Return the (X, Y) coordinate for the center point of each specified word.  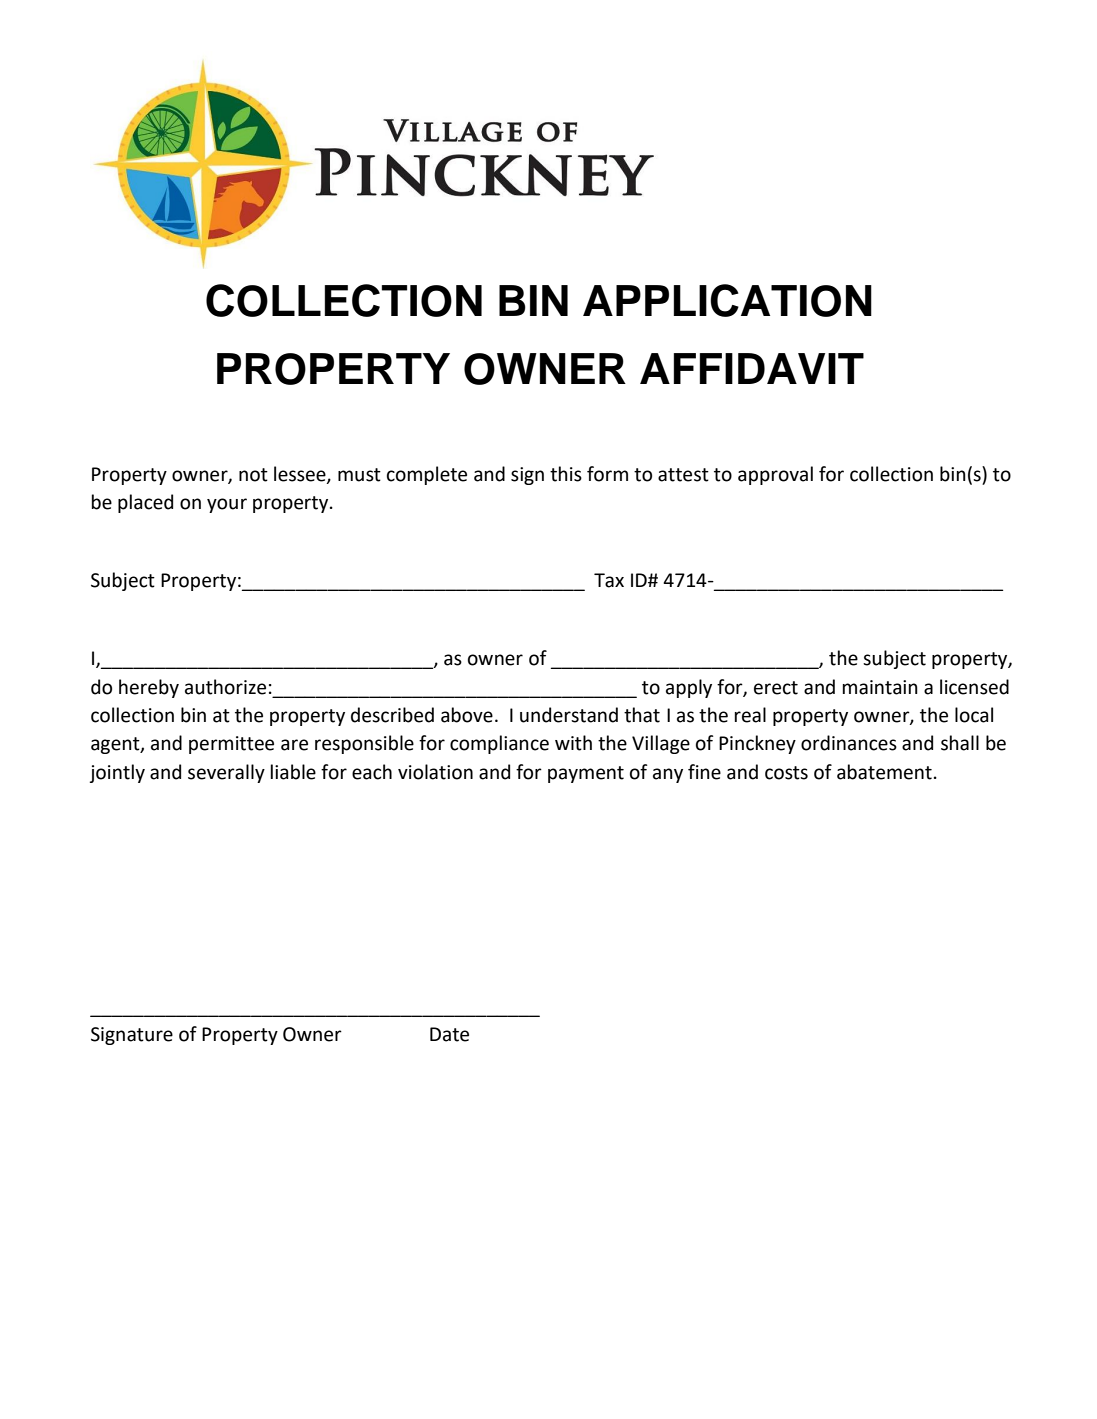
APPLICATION (727, 300)
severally (226, 773)
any (668, 775)
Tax (609, 580)
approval (775, 475)
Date (449, 1034)
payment (586, 774)
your (227, 505)
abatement (884, 772)
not (253, 475)
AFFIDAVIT (752, 368)
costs (786, 773)
